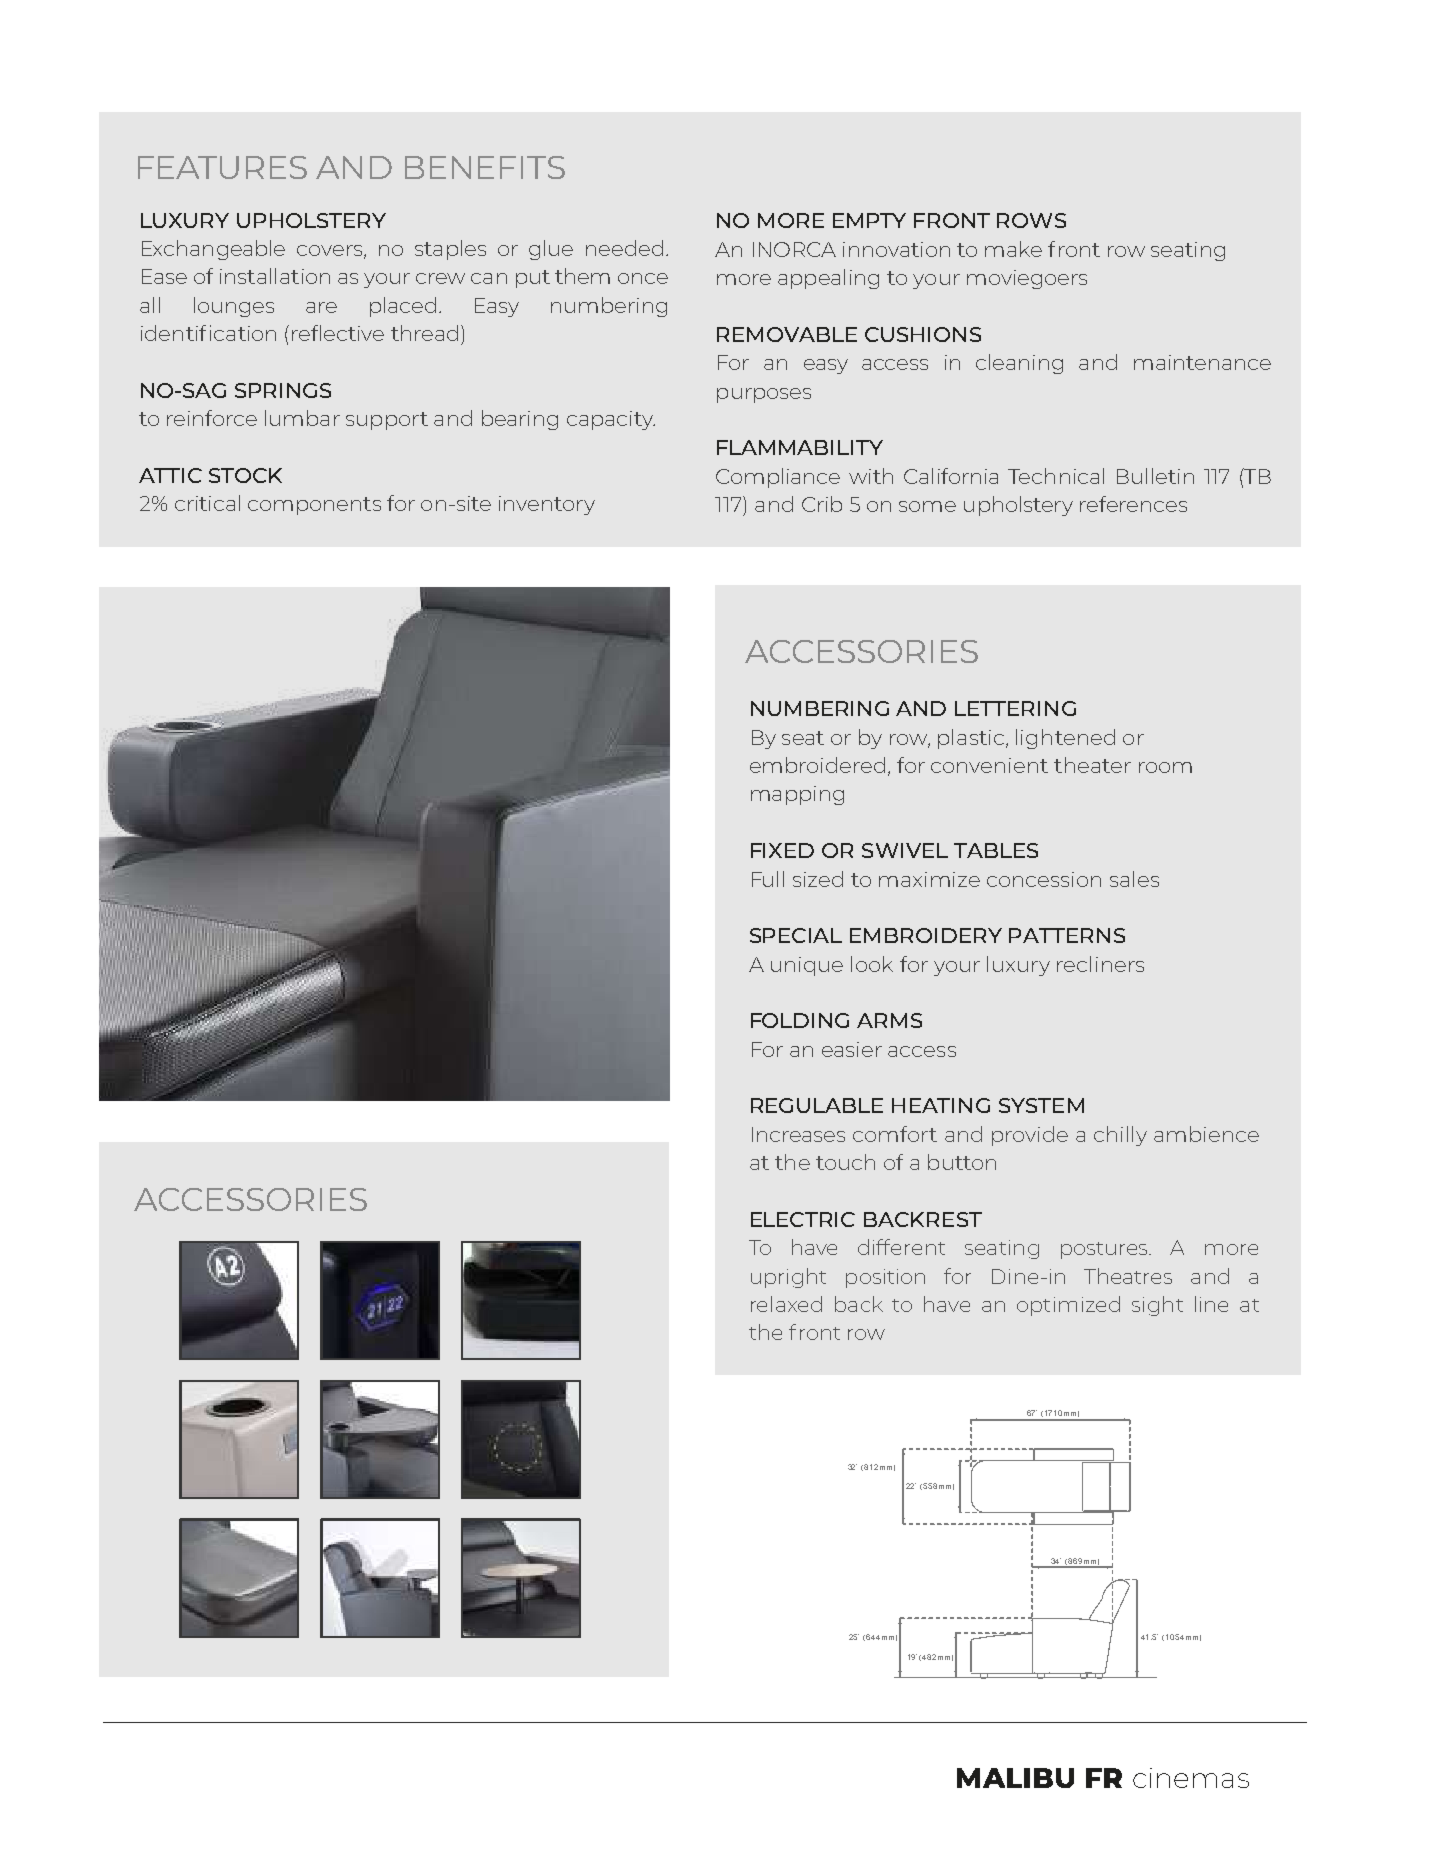 The image size is (1447, 1872). I want to click on components, so click(314, 506).
